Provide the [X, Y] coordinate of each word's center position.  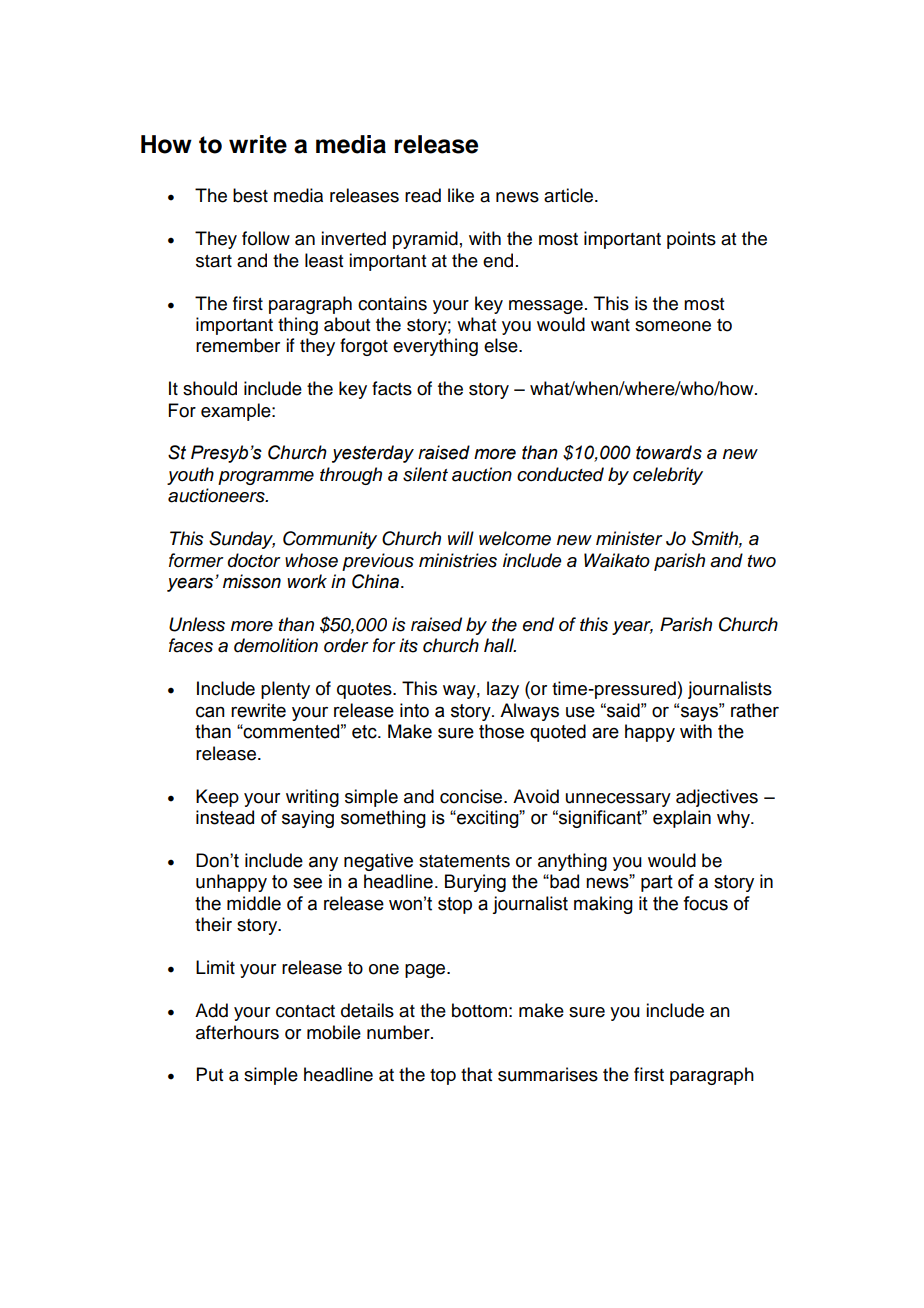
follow [266, 238]
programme [266, 478]
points [691, 240]
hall [500, 645]
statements [464, 861]
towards [669, 452]
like [461, 195]
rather [755, 710]
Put [210, 1074]
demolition [276, 645]
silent [425, 474]
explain [682, 819]
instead [225, 817]
